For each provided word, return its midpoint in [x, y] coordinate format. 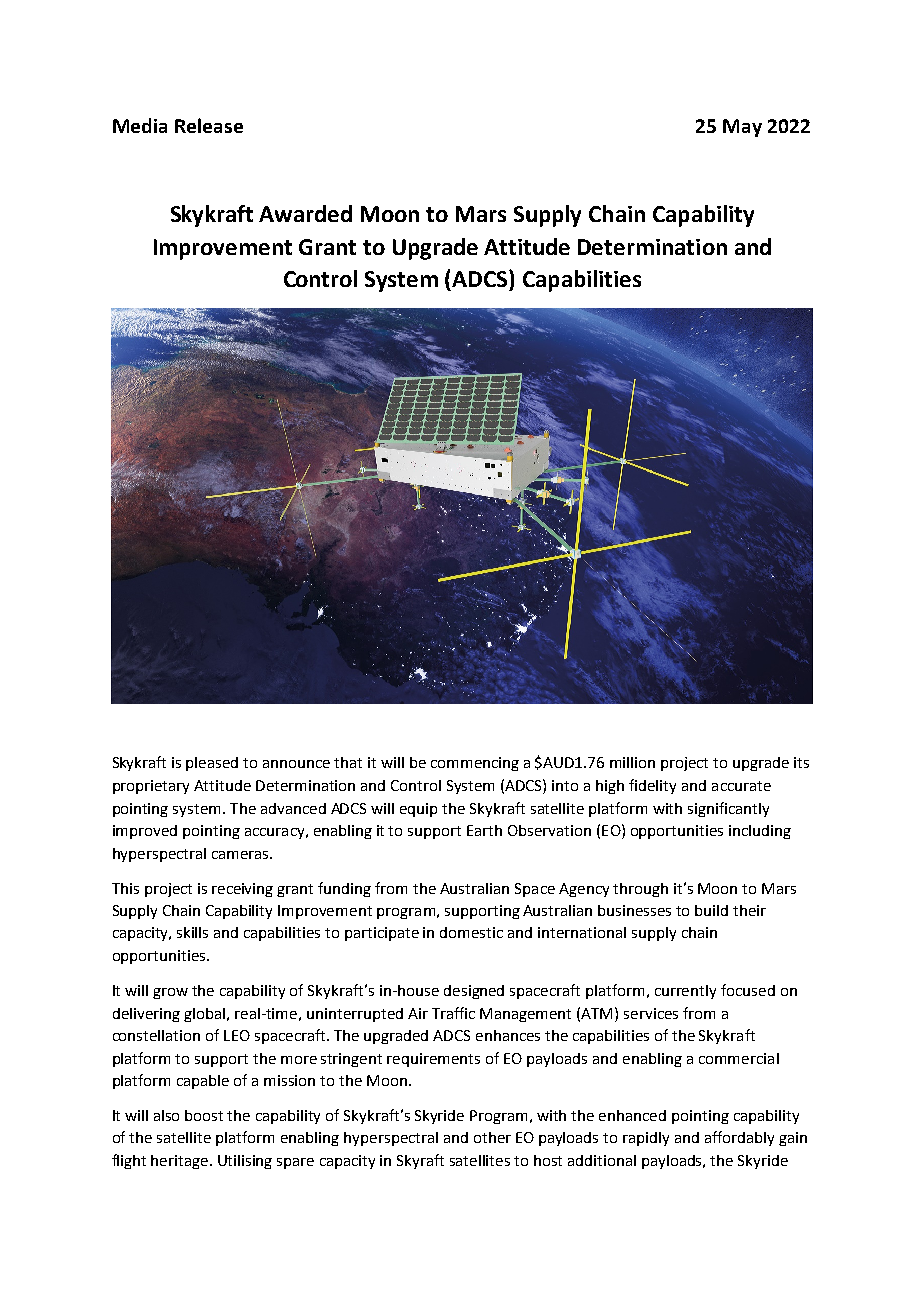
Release [209, 125]
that [348, 762]
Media [140, 125]
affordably [739, 1138]
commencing [475, 764]
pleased [212, 764]
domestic [471, 932]
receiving [242, 890]
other [492, 1137]
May [742, 128]
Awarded [305, 213]
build [711, 910]
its [801, 762]
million [632, 762]
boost [204, 1115]
